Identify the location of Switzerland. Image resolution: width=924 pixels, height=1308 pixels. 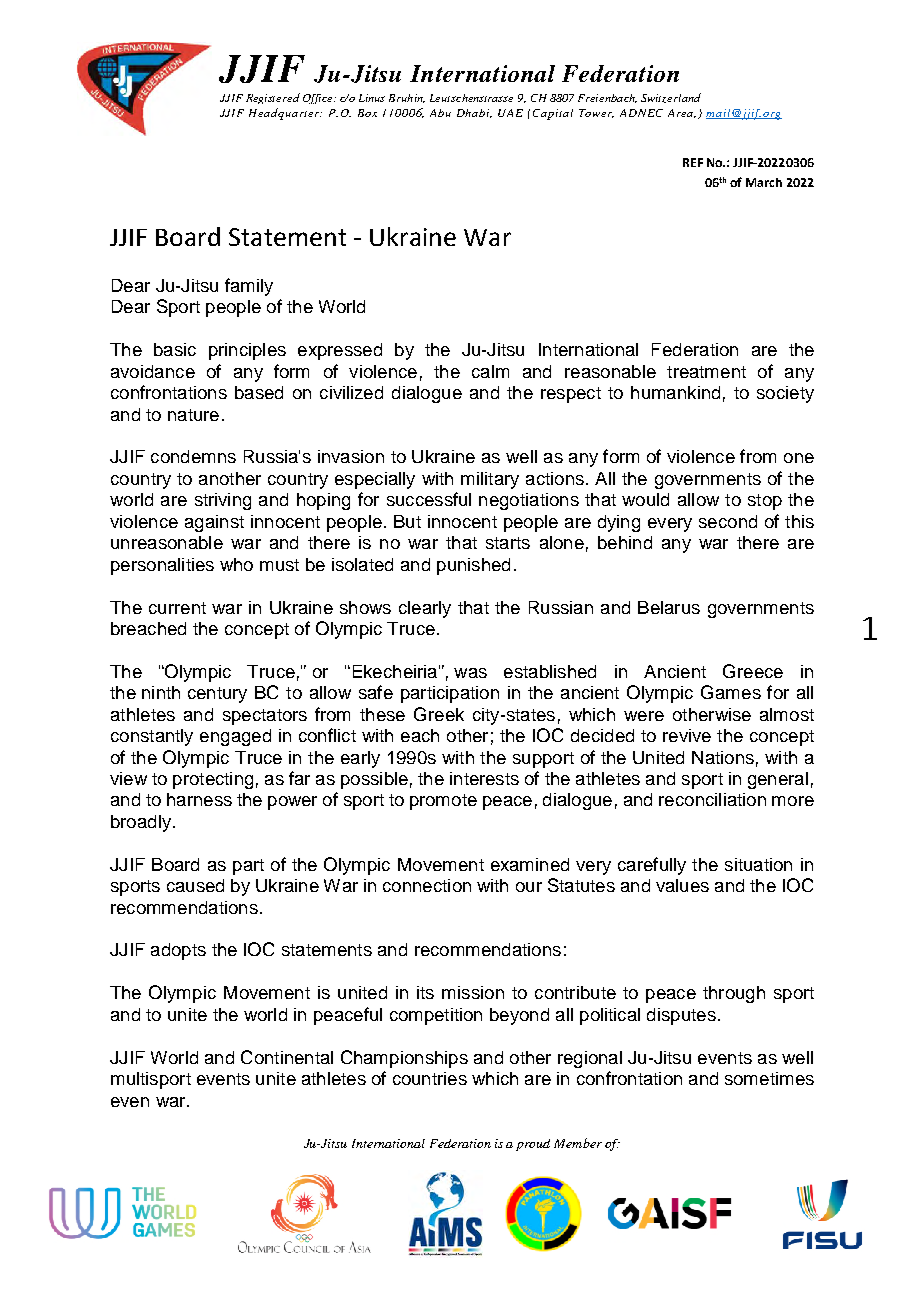
(671, 98).
